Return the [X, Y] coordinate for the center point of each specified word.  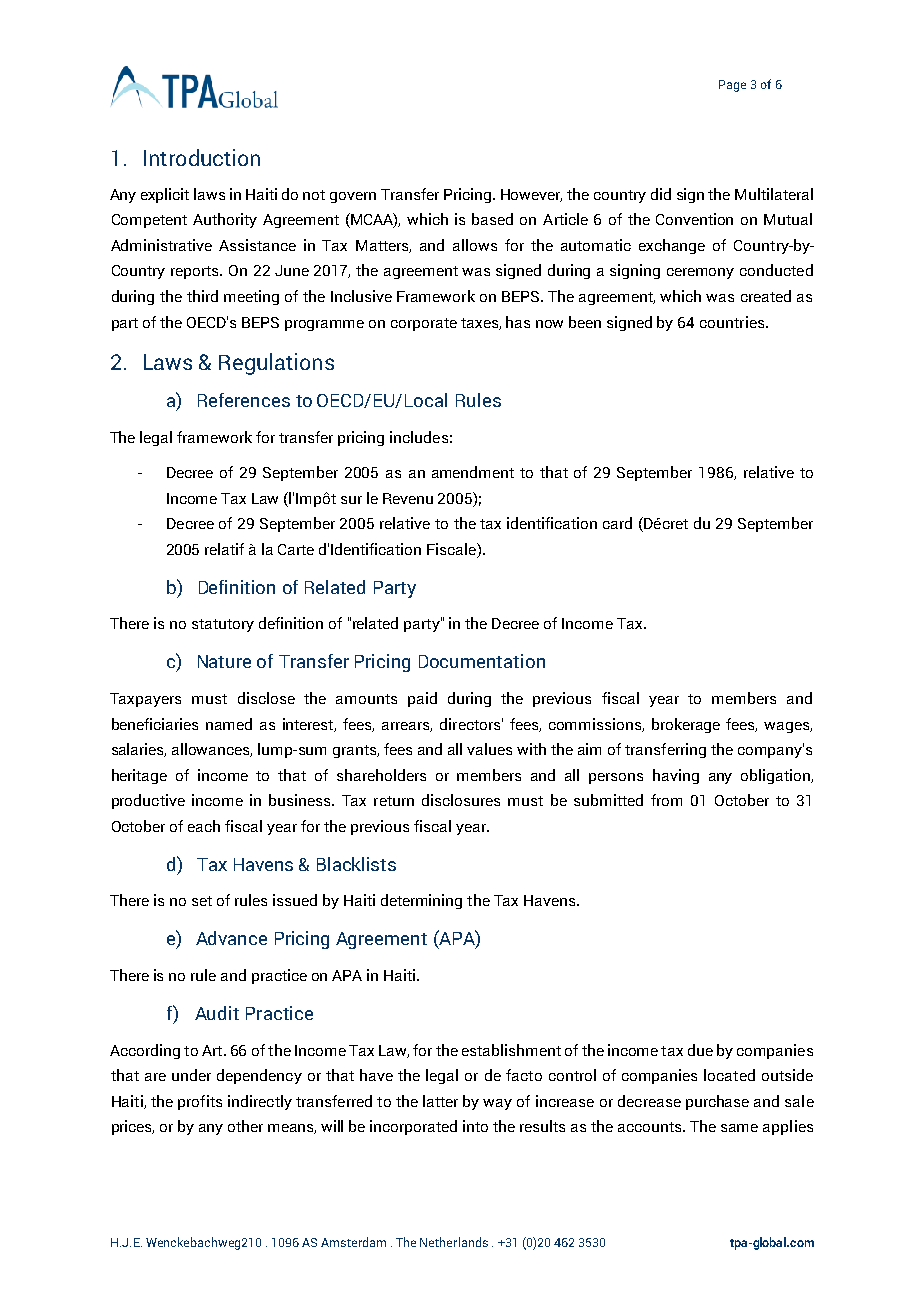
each [204, 826]
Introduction [202, 157]
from [666, 800]
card [617, 523]
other [245, 1126]
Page [732, 86]
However [531, 195]
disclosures [461, 800]
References [244, 400]
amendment [473, 472]
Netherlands [454, 1242]
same [739, 1128]
